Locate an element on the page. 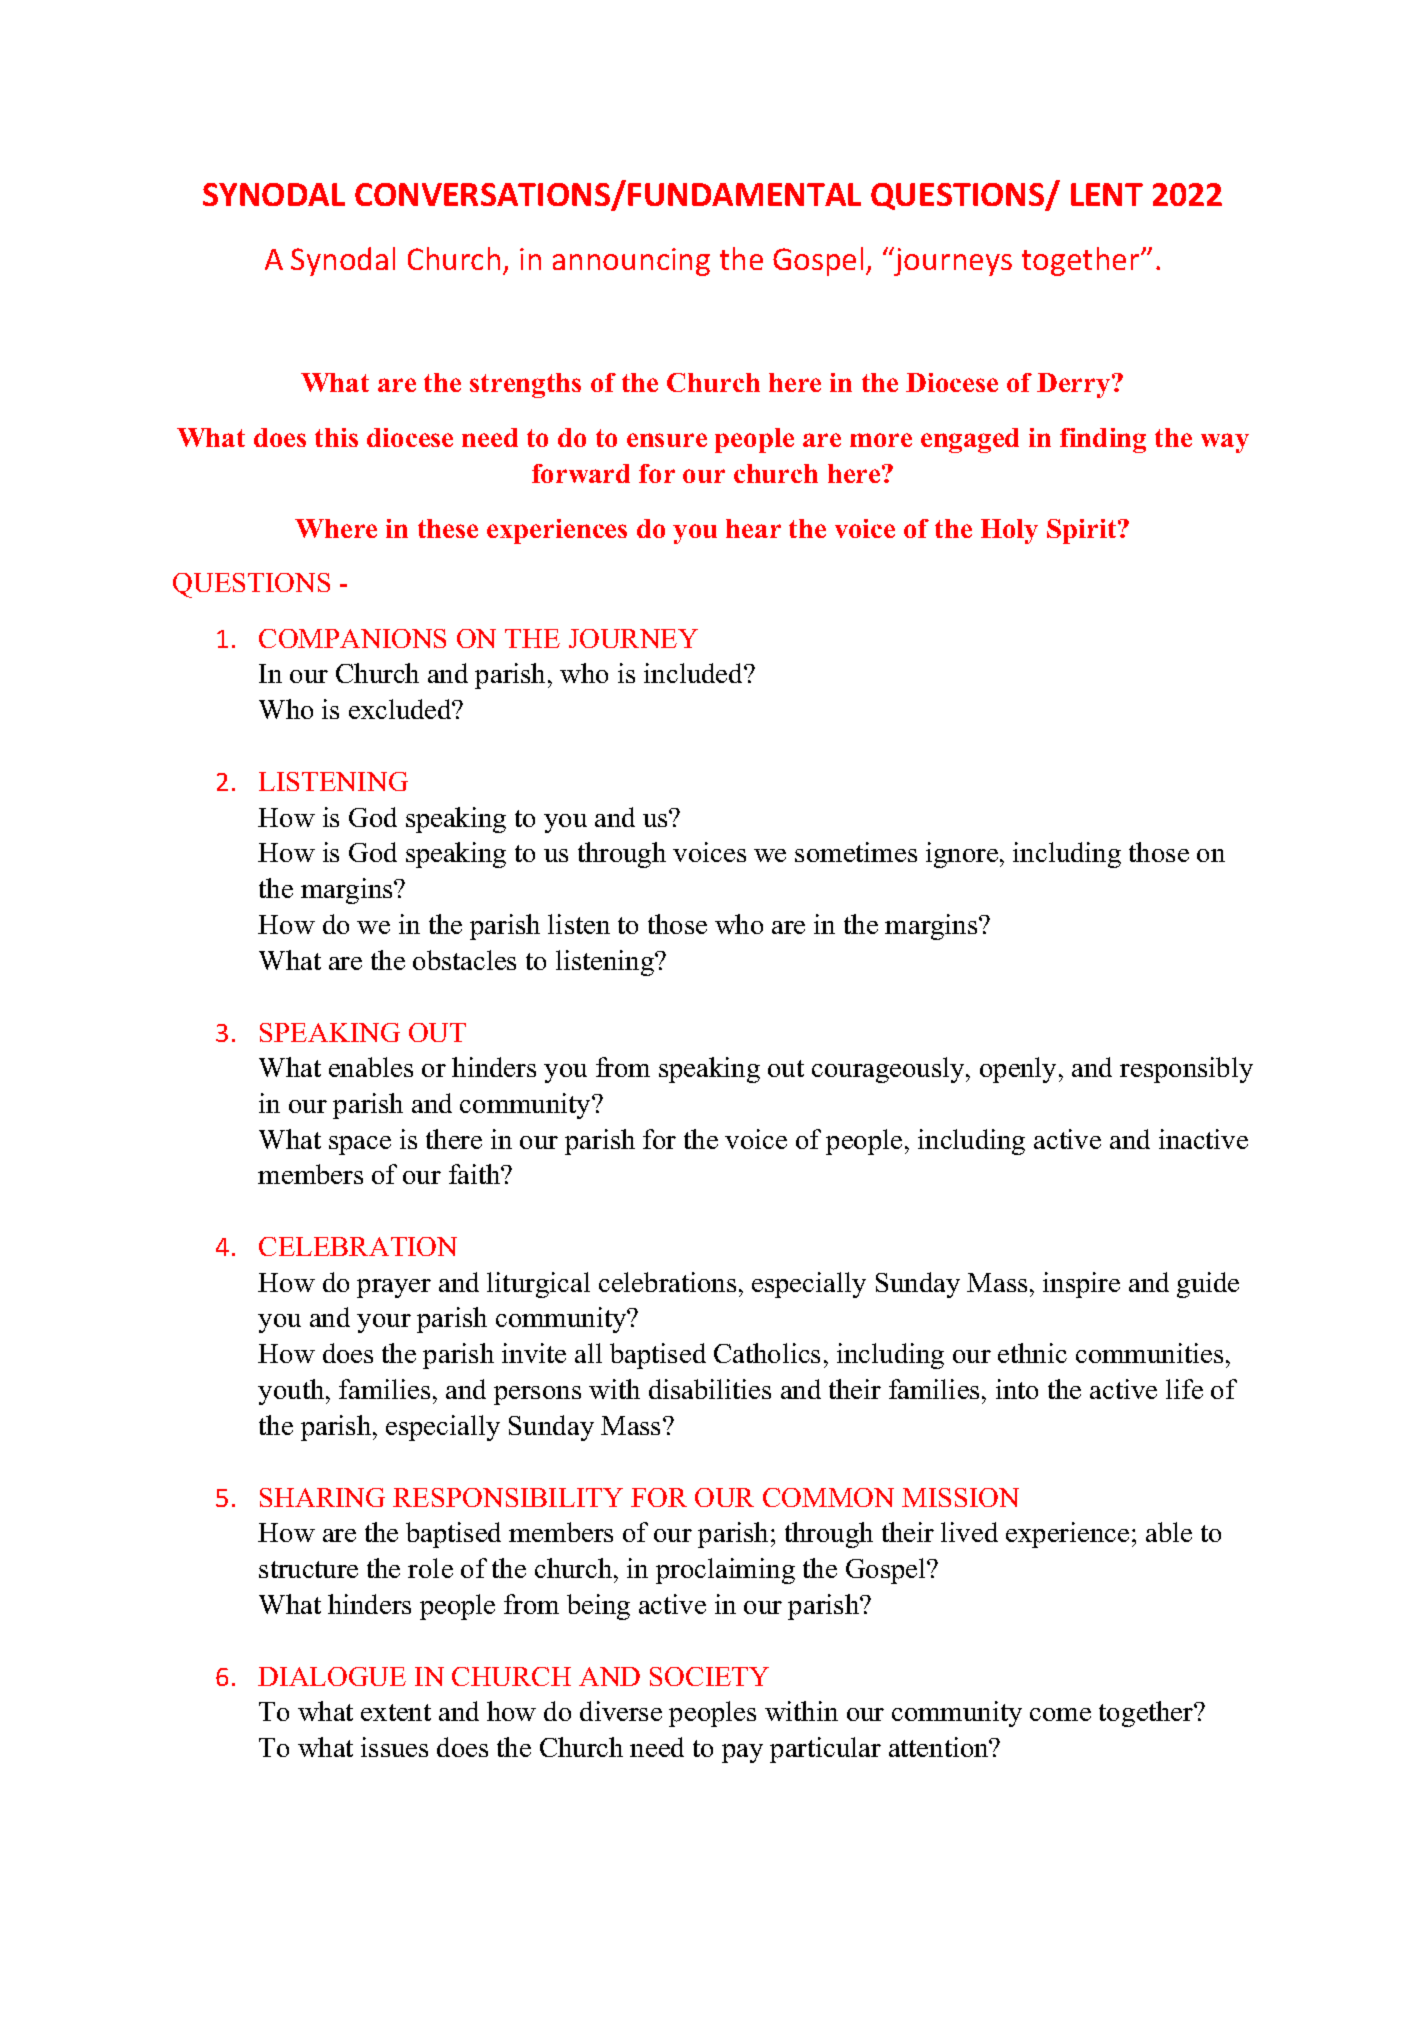 This document has width=1427, height=2018. extent is located at coordinates (396, 1712).
